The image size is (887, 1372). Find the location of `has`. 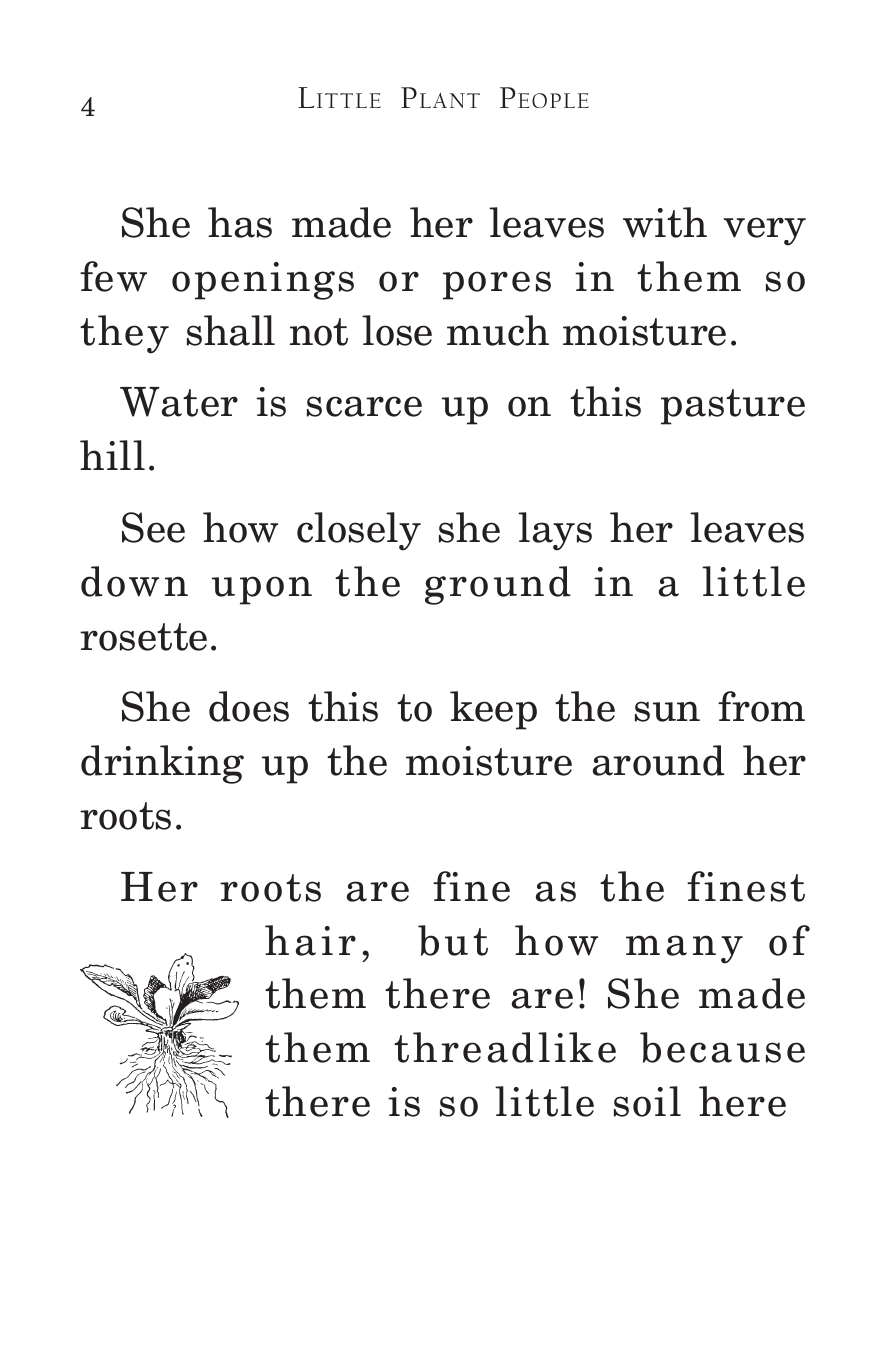

has is located at coordinates (240, 222).
